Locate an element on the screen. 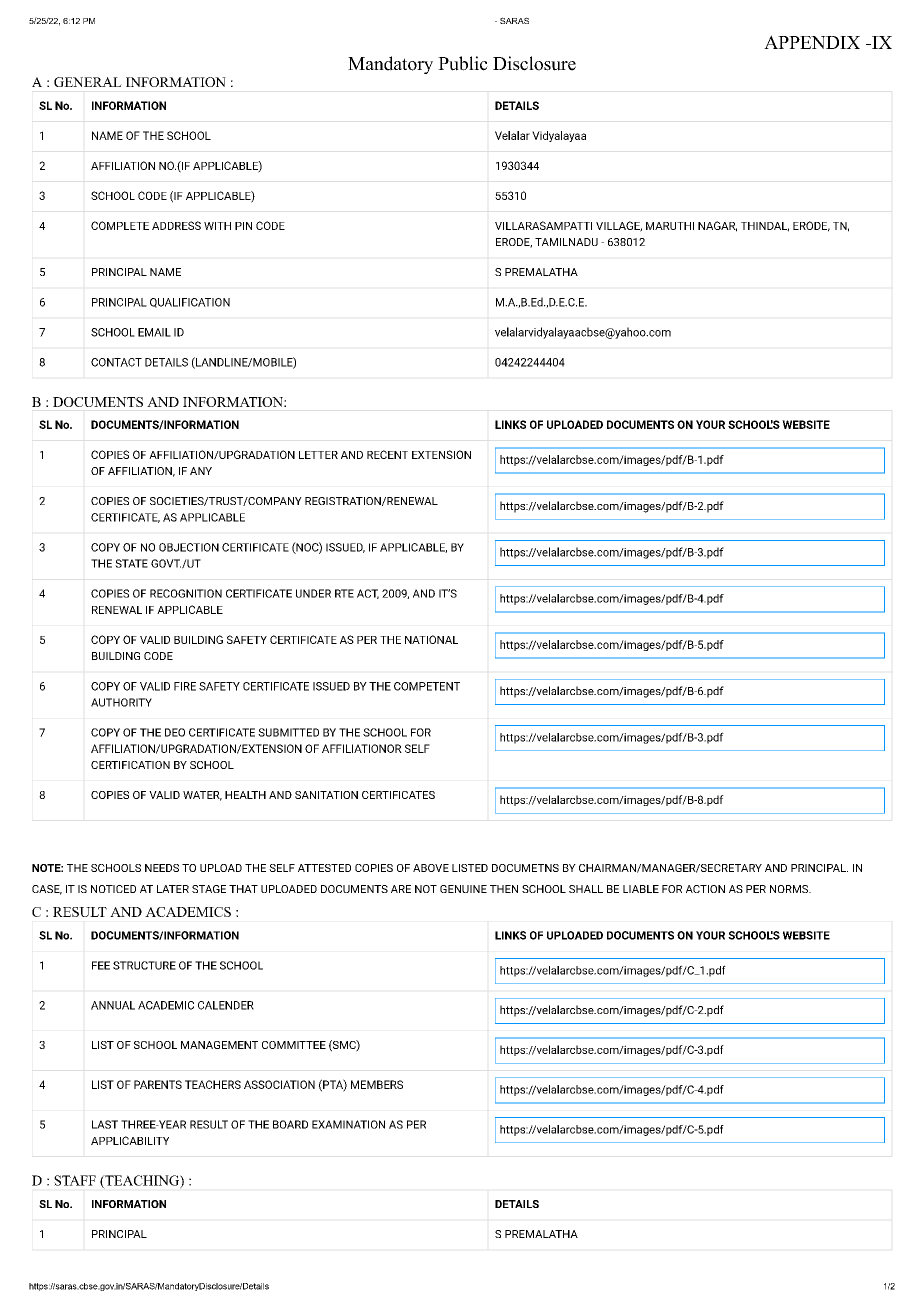 The height and width of the screenshot is (1308, 924). GENUINE is located at coordinates (463, 889).
